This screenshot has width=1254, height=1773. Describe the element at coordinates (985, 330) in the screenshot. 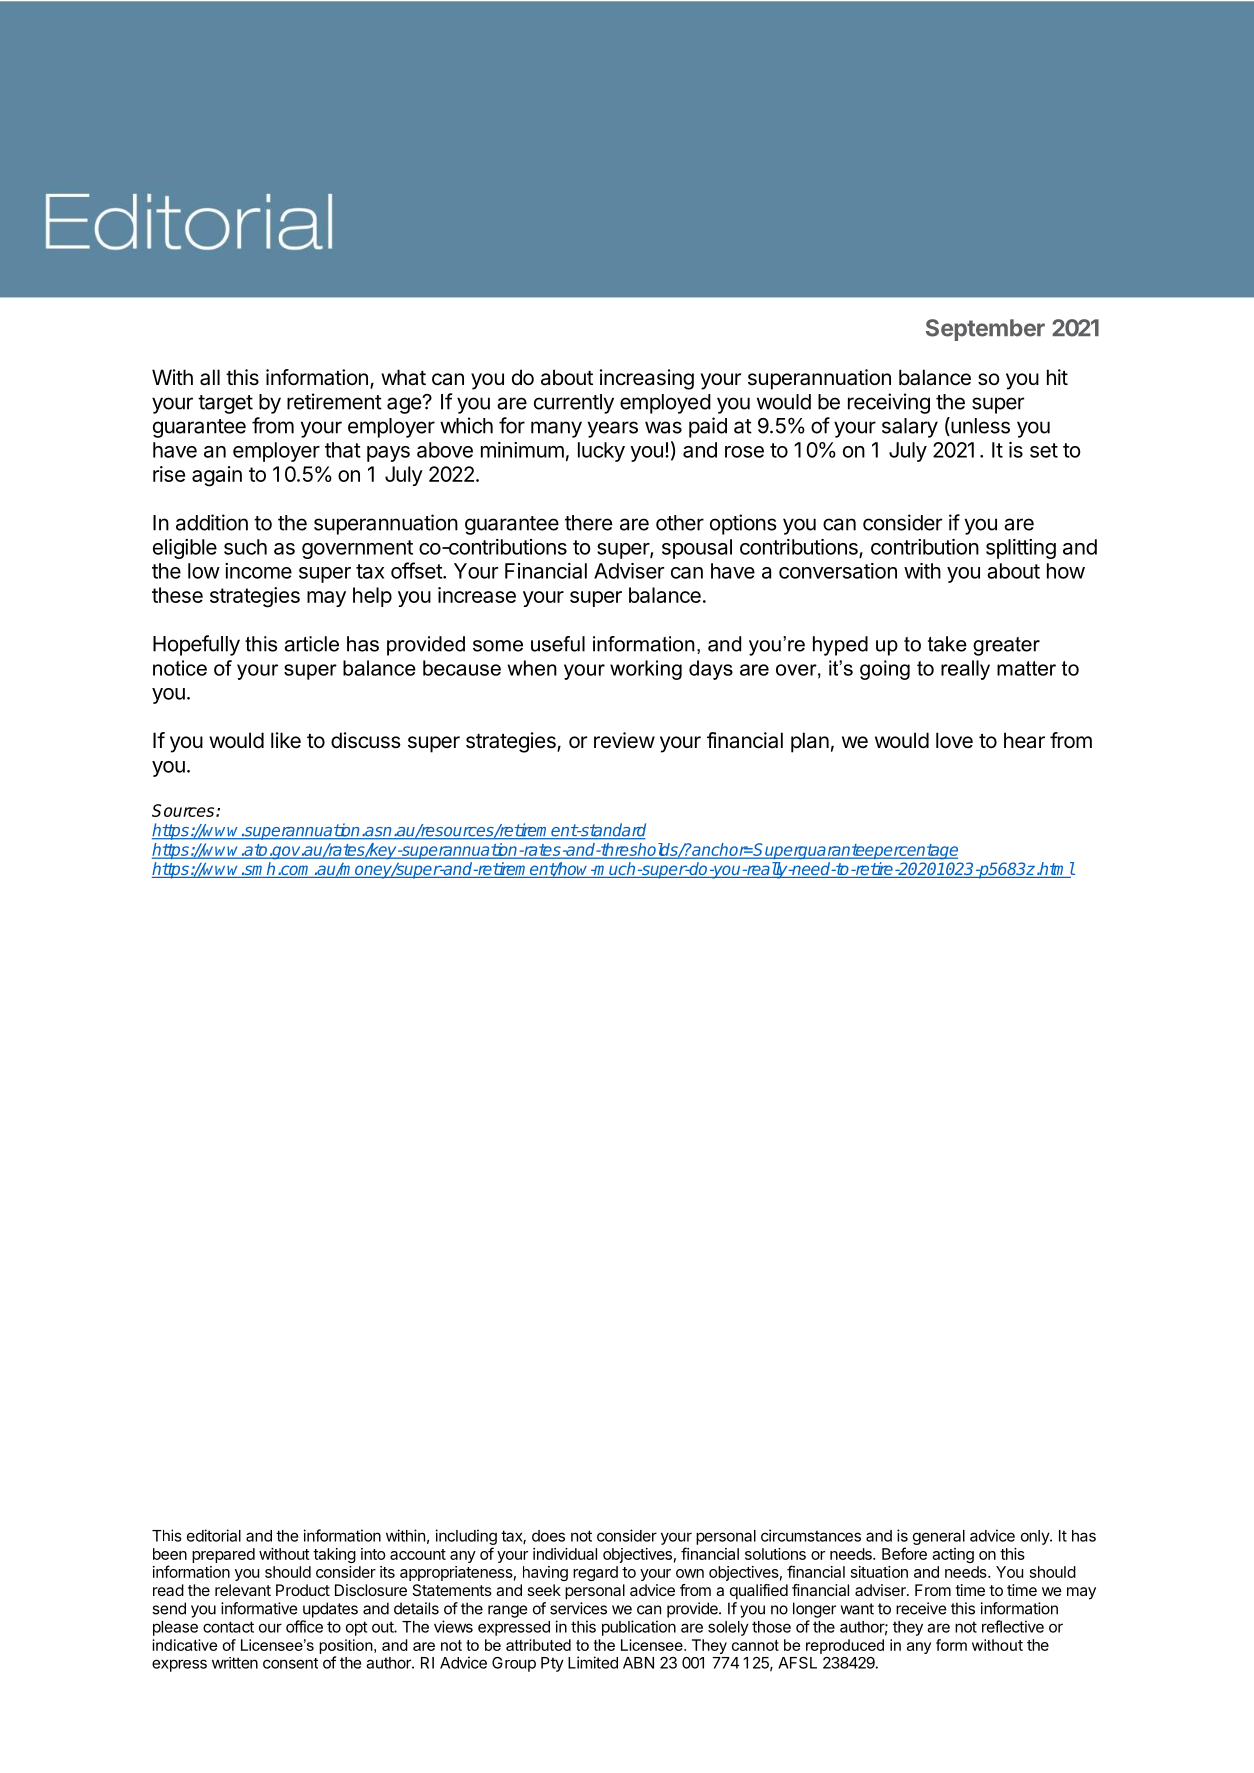

I see `September` at that location.
